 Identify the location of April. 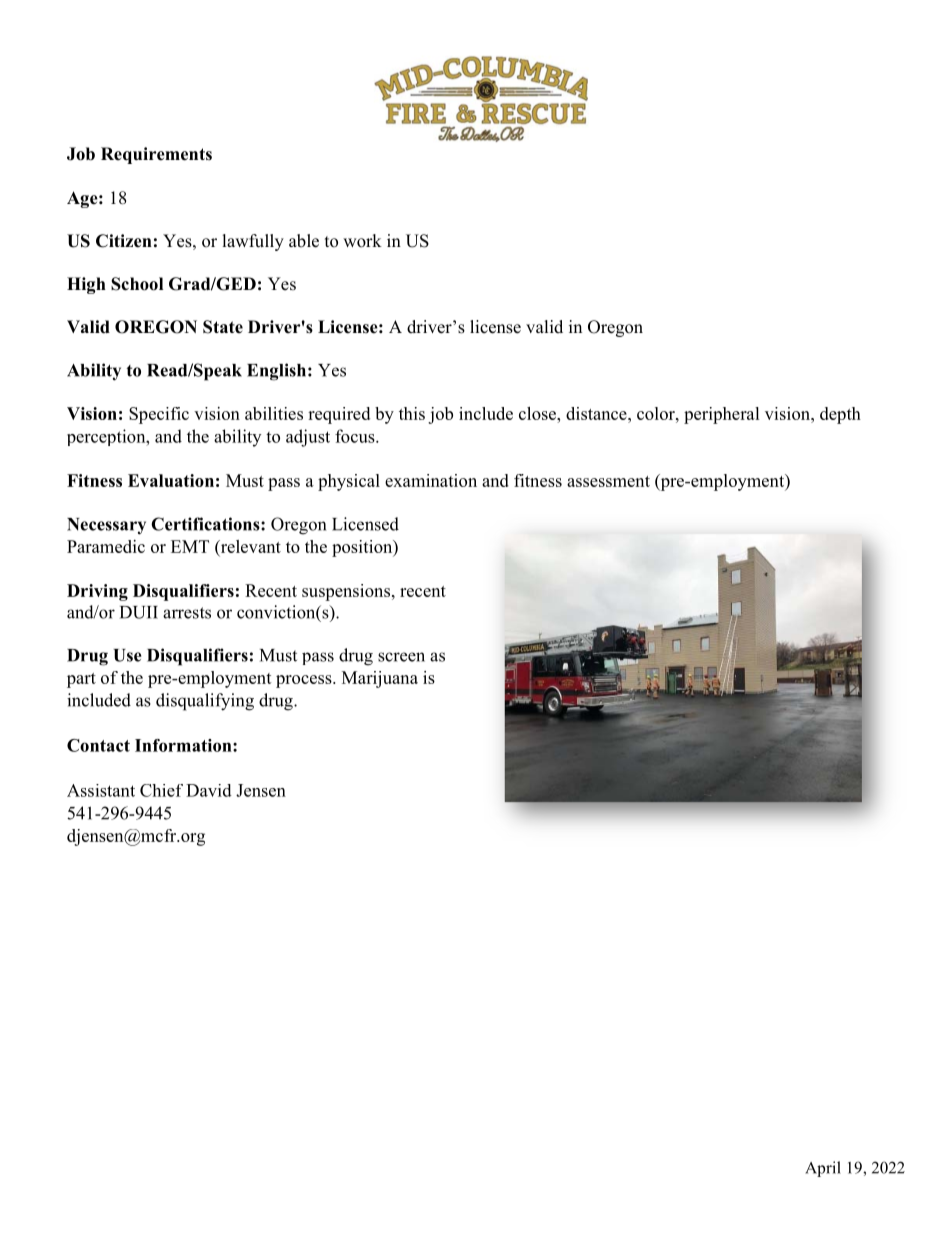
(823, 1169).
